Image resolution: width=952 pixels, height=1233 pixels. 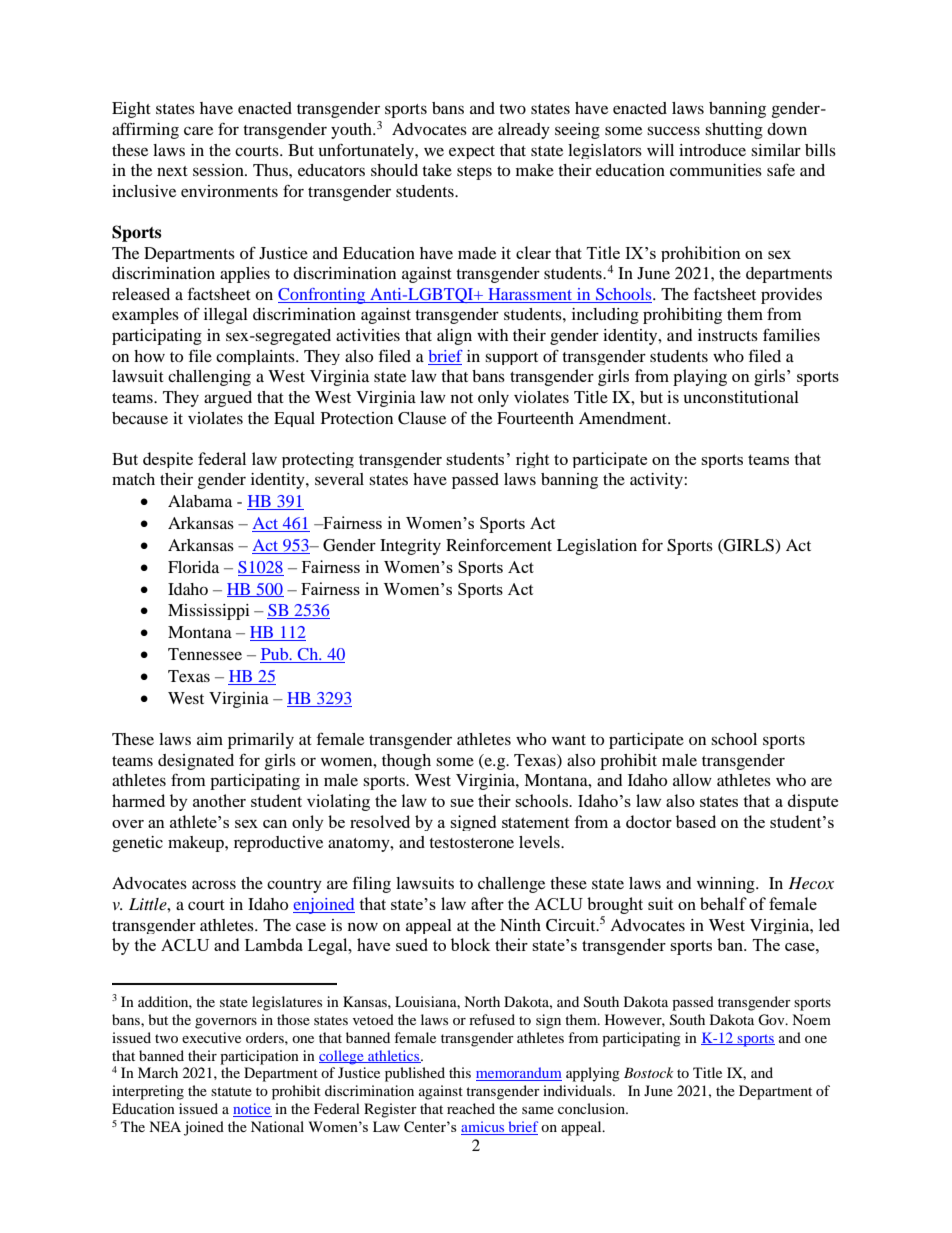 I want to click on reached, so click(x=471, y=1108).
